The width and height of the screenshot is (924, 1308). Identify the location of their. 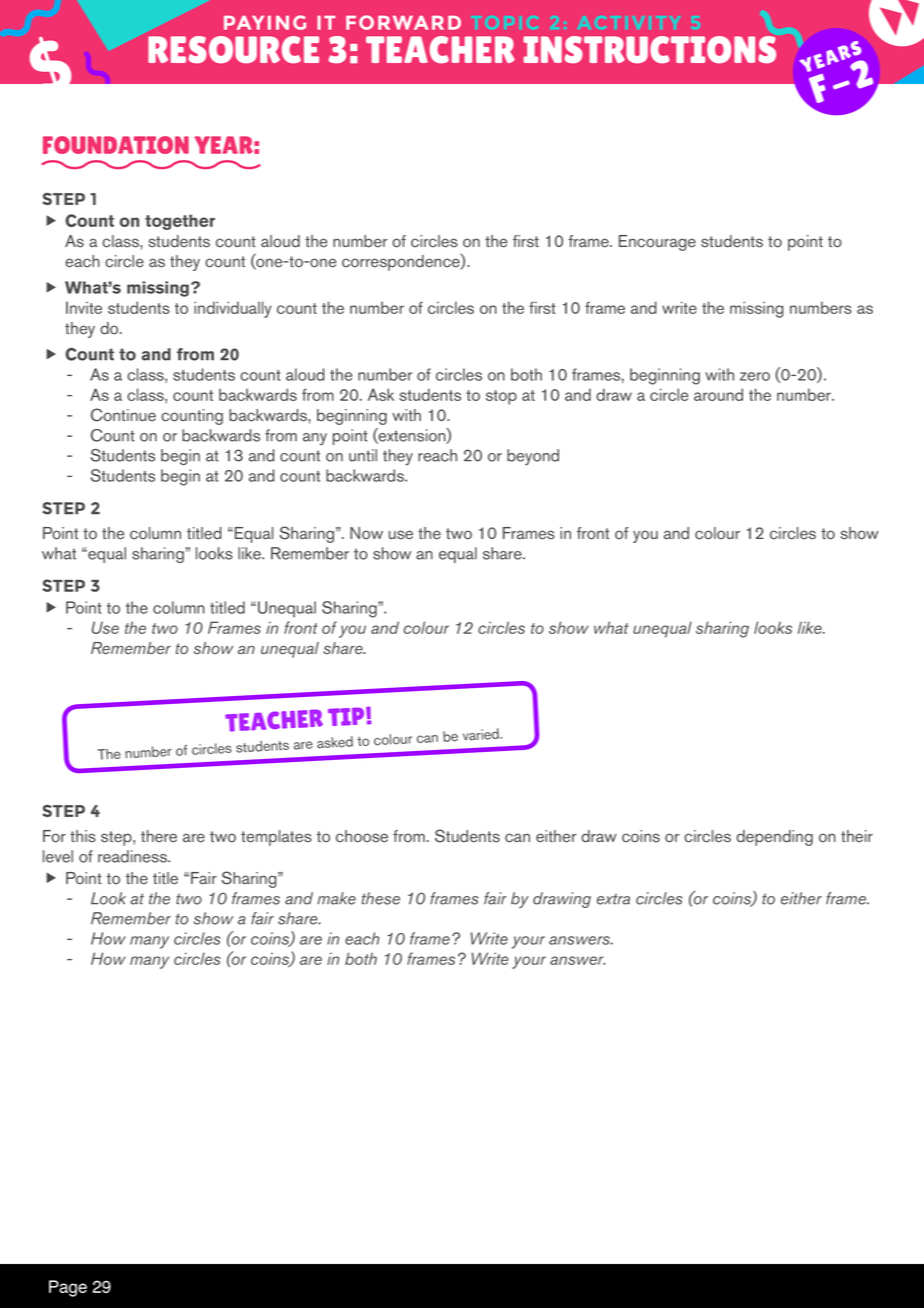
(857, 836).
